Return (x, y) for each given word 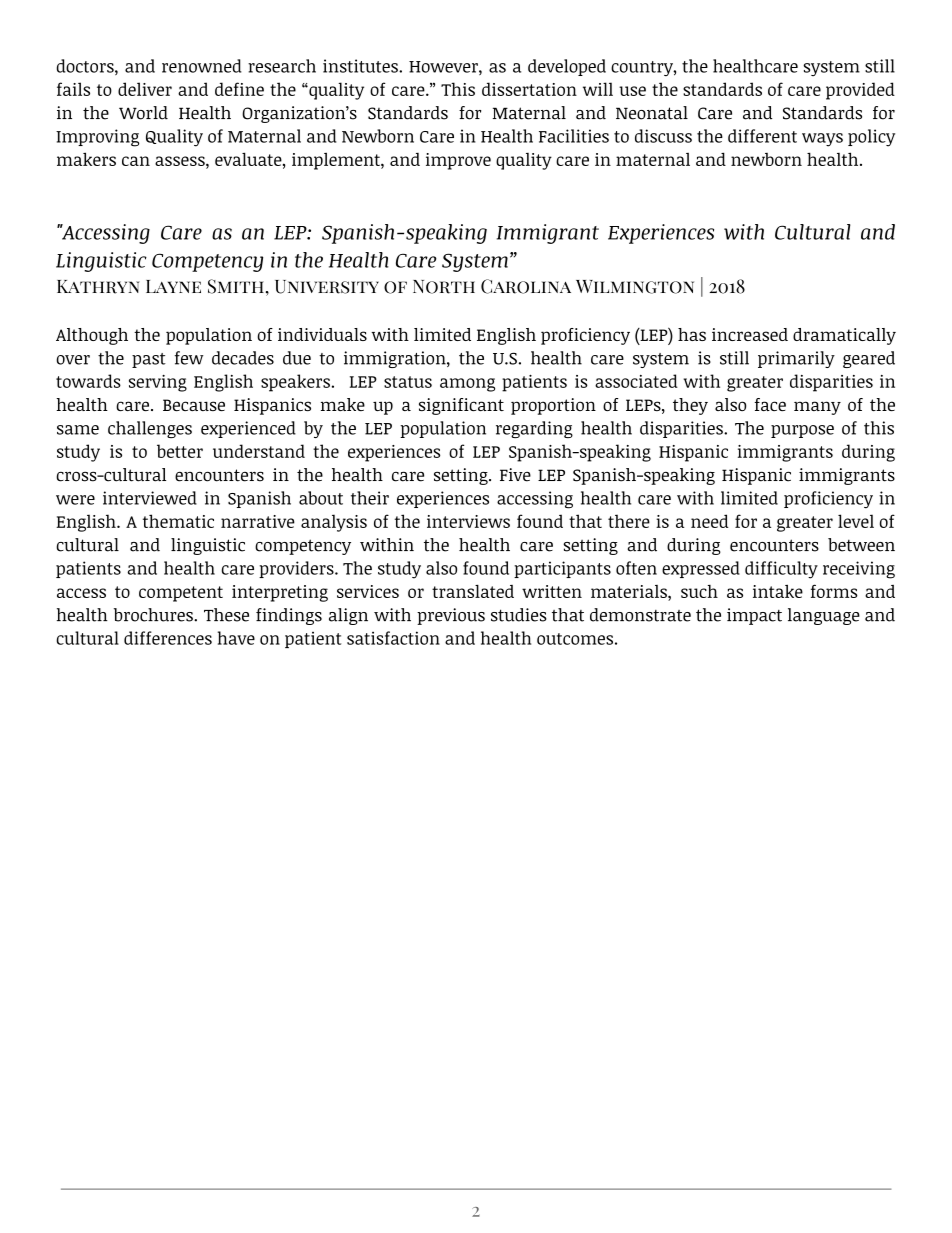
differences (168, 638)
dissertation (529, 89)
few (189, 358)
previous (451, 616)
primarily (796, 359)
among (467, 385)
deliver (145, 89)
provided (860, 91)
